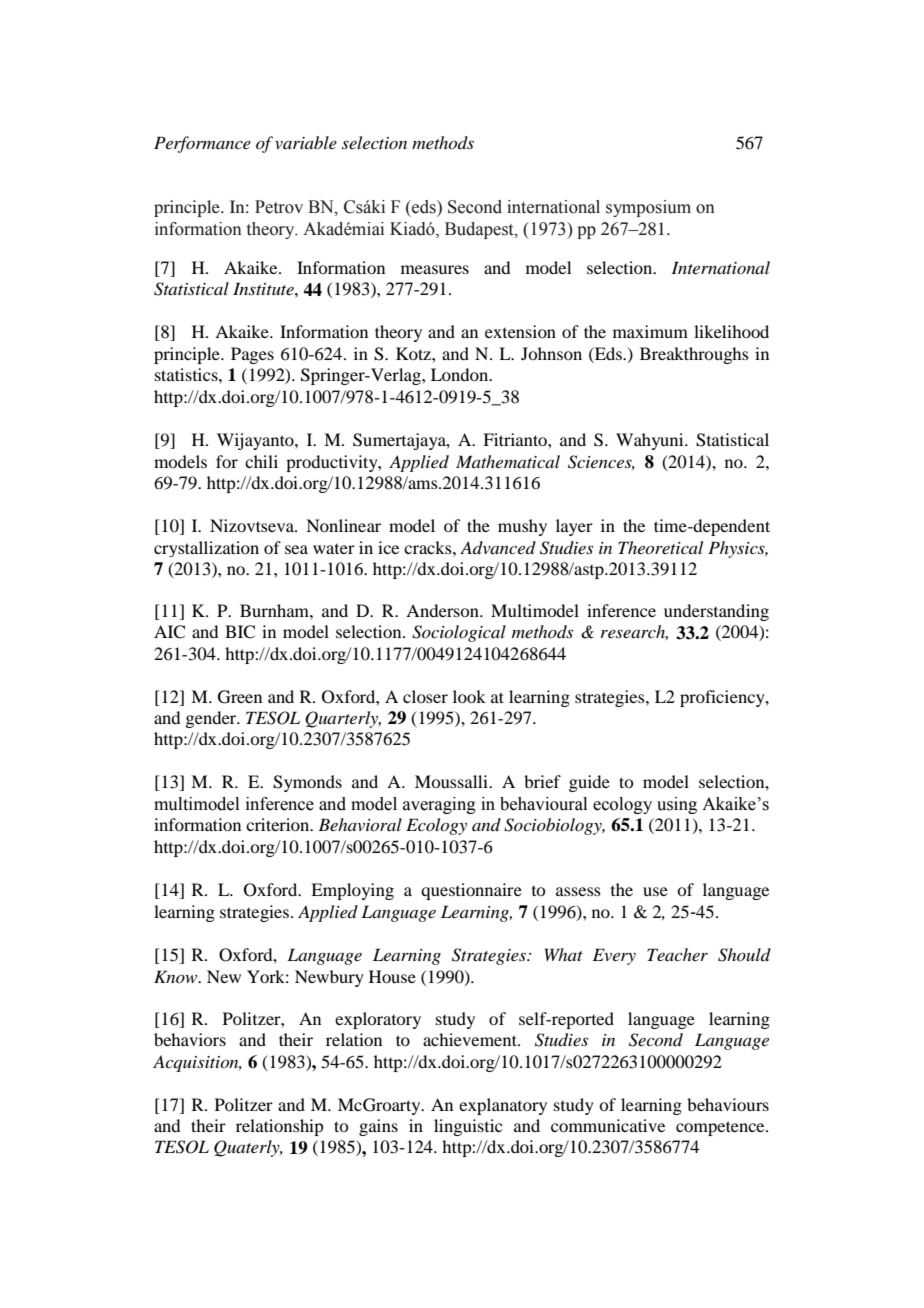  I want to click on criterion, so click(279, 824).
